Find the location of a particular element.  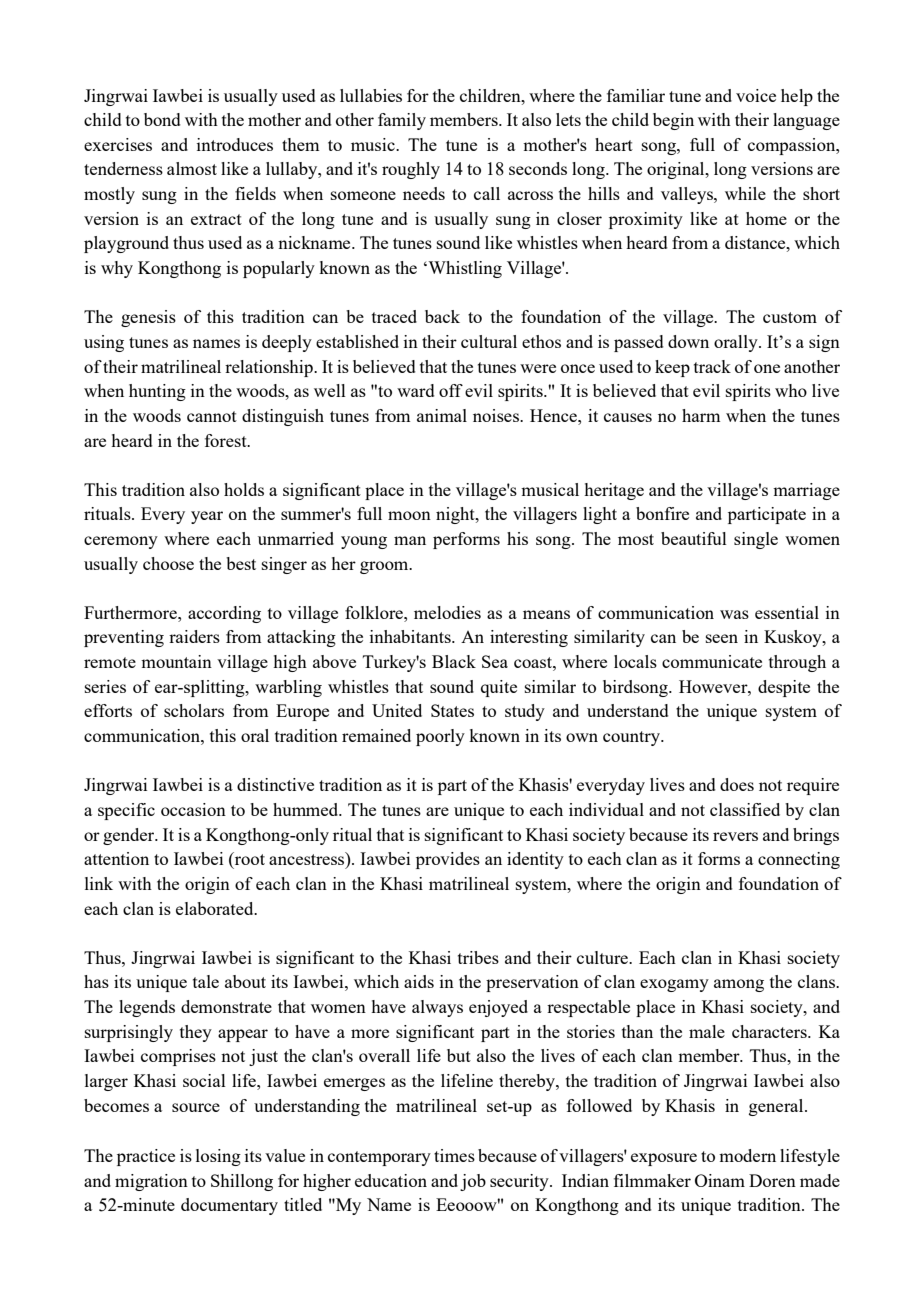

family is located at coordinates (402, 121).
